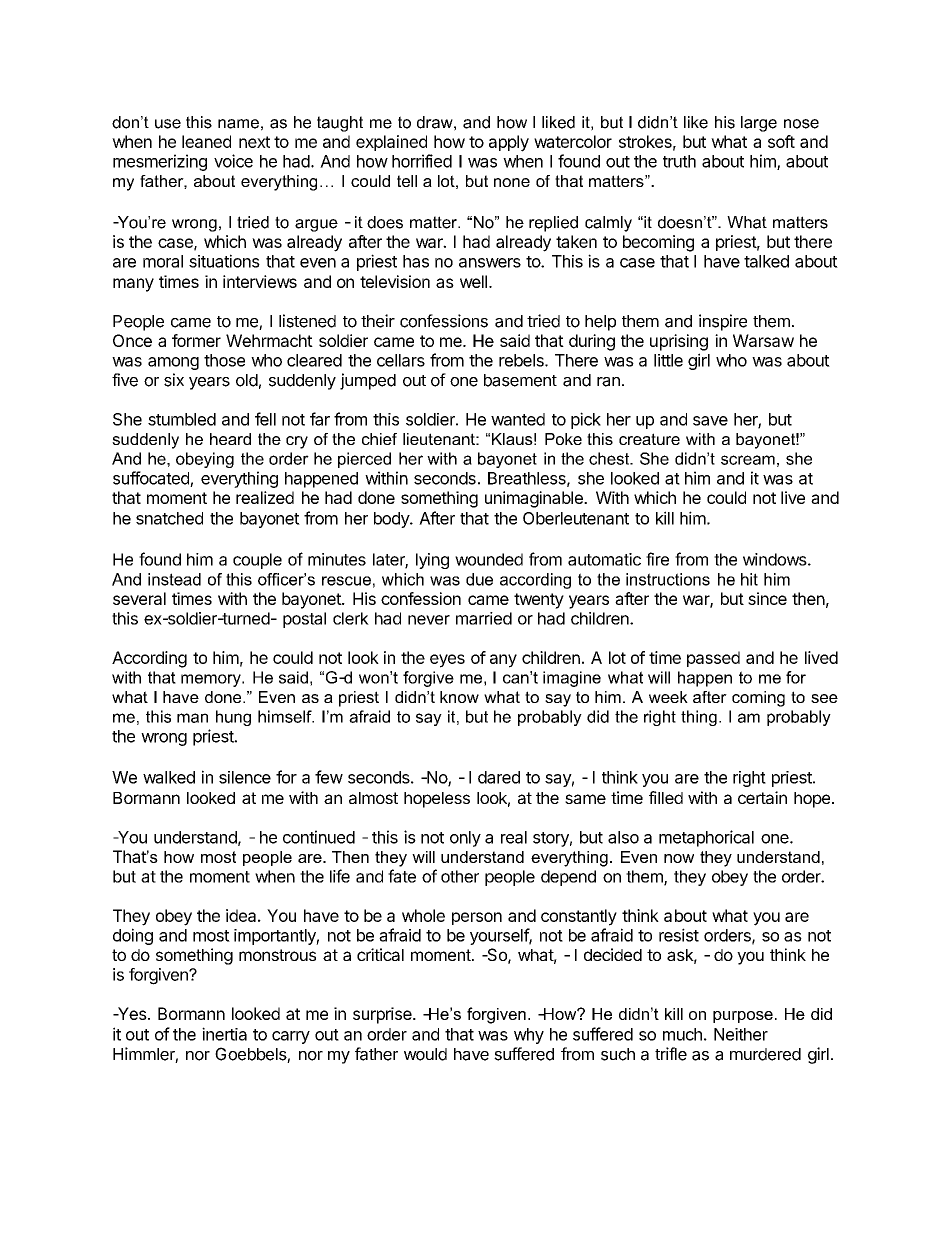  Describe the element at coordinates (748, 460) in the screenshot. I see `scream` at that location.
